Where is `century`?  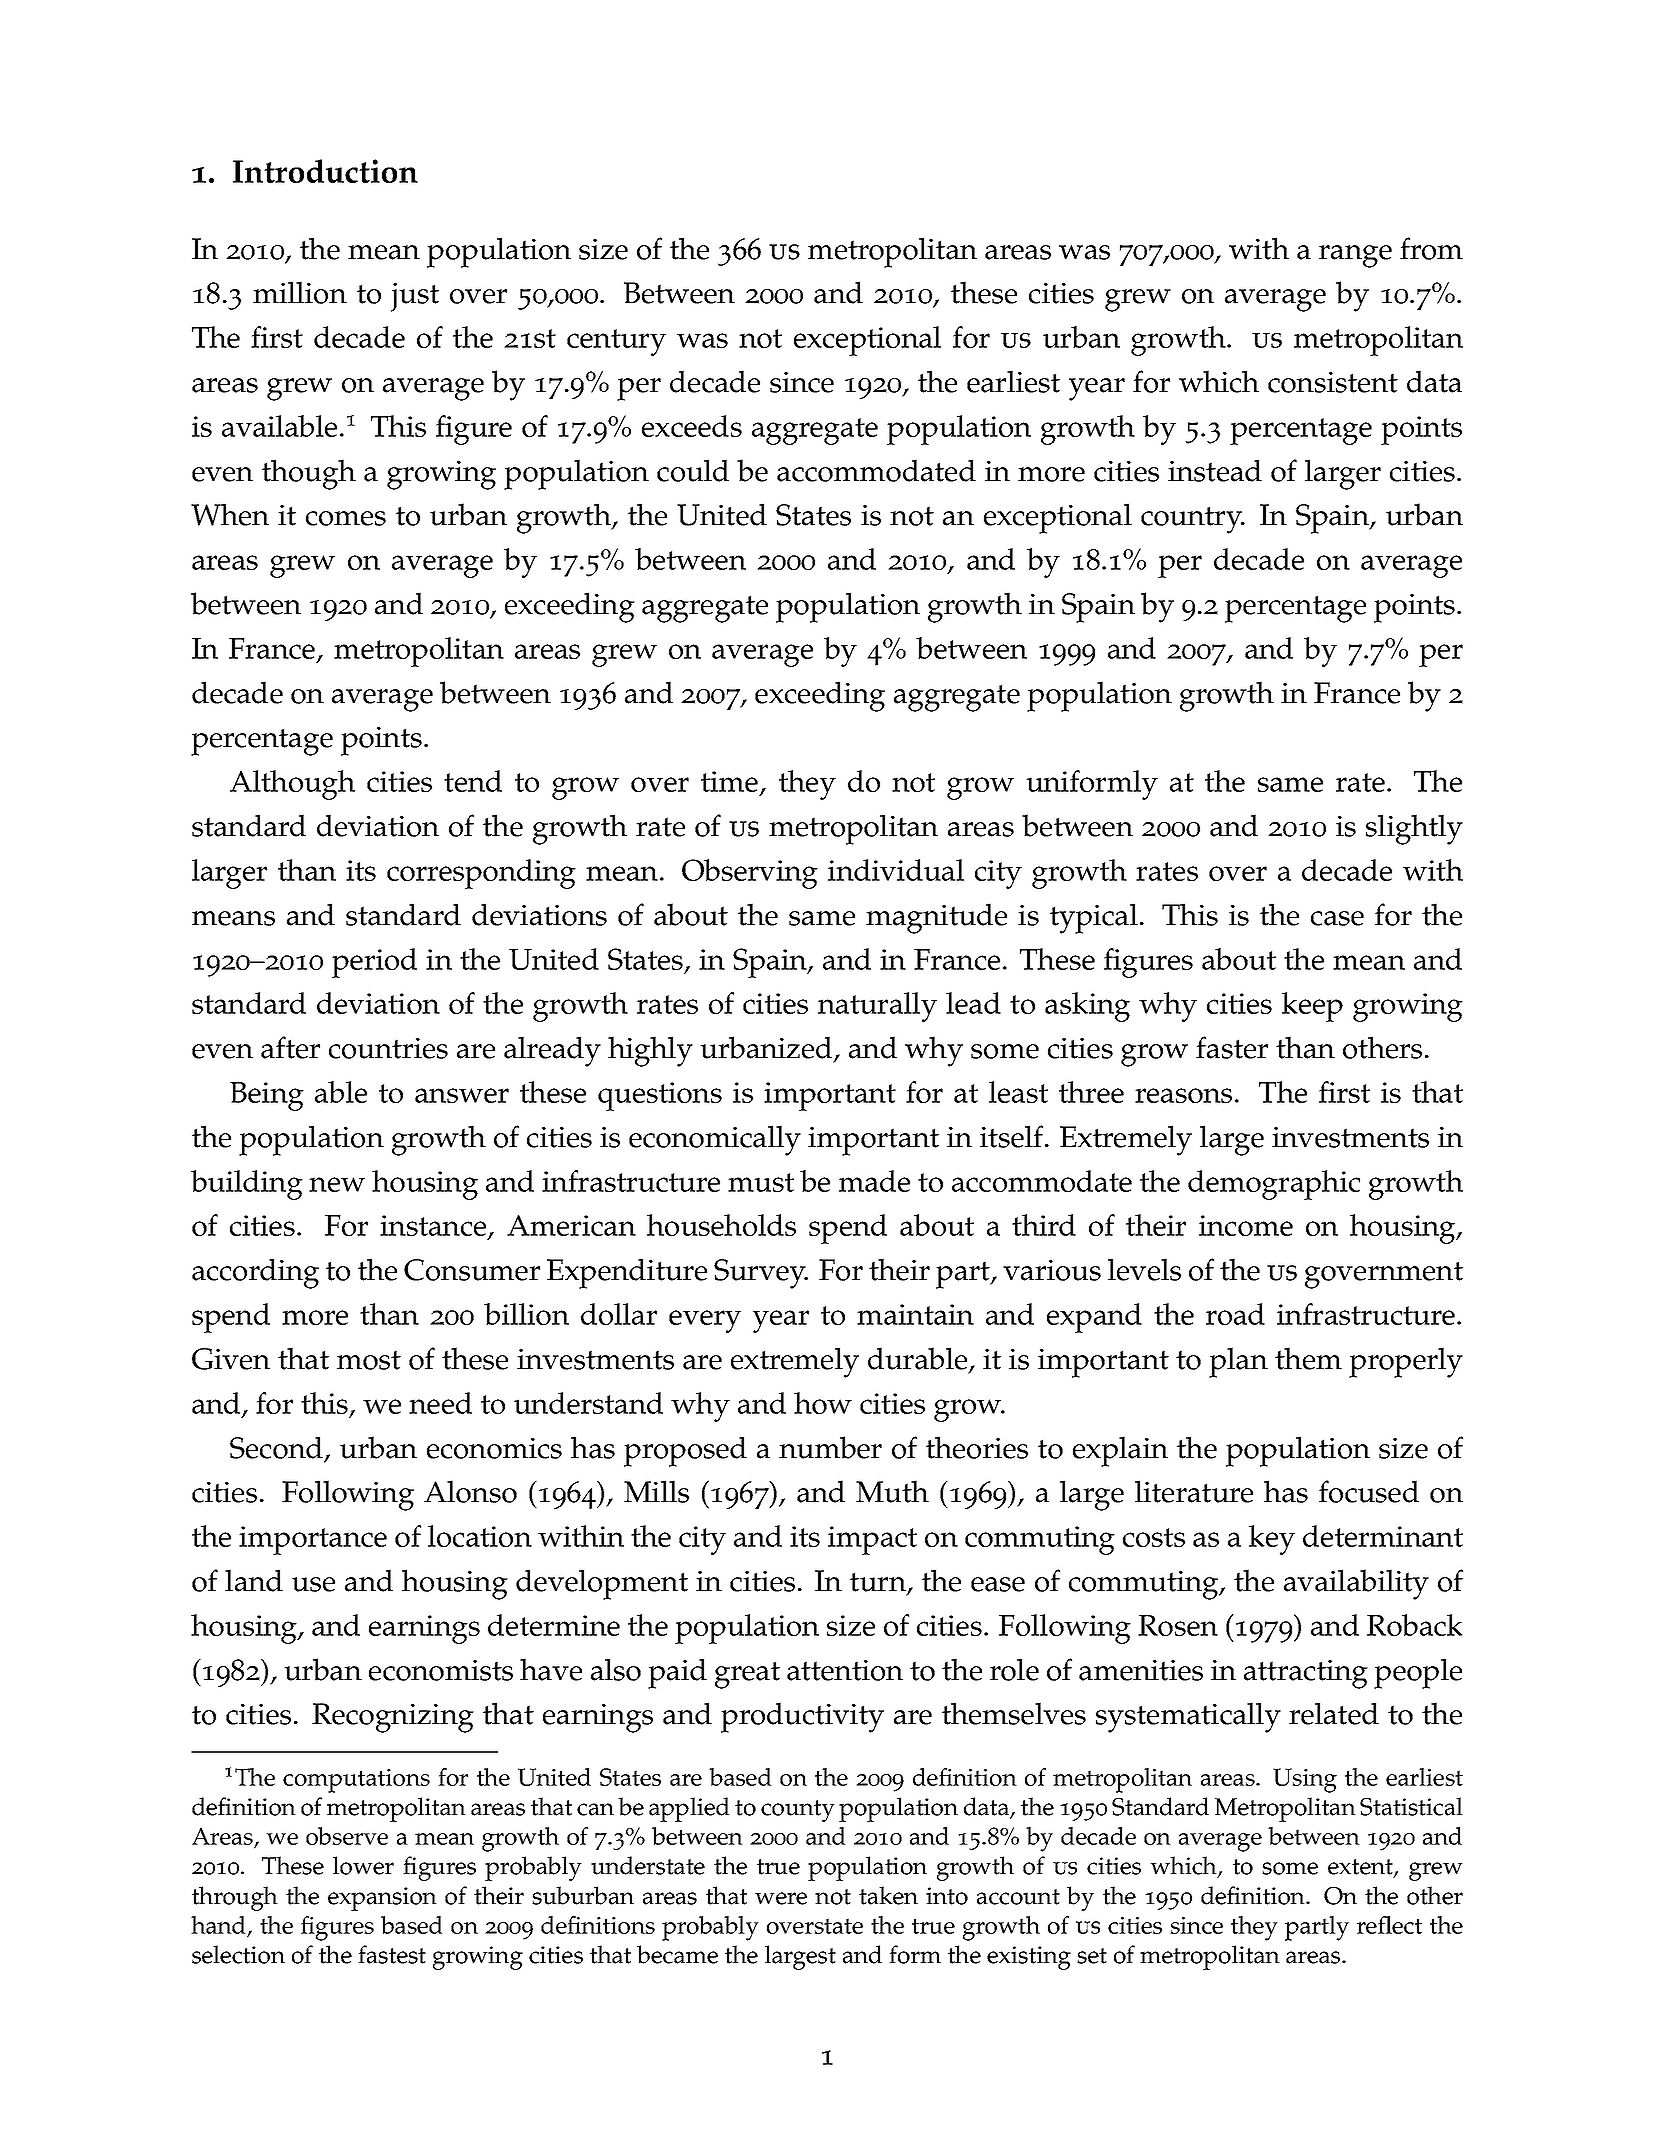
century is located at coordinates (616, 342).
